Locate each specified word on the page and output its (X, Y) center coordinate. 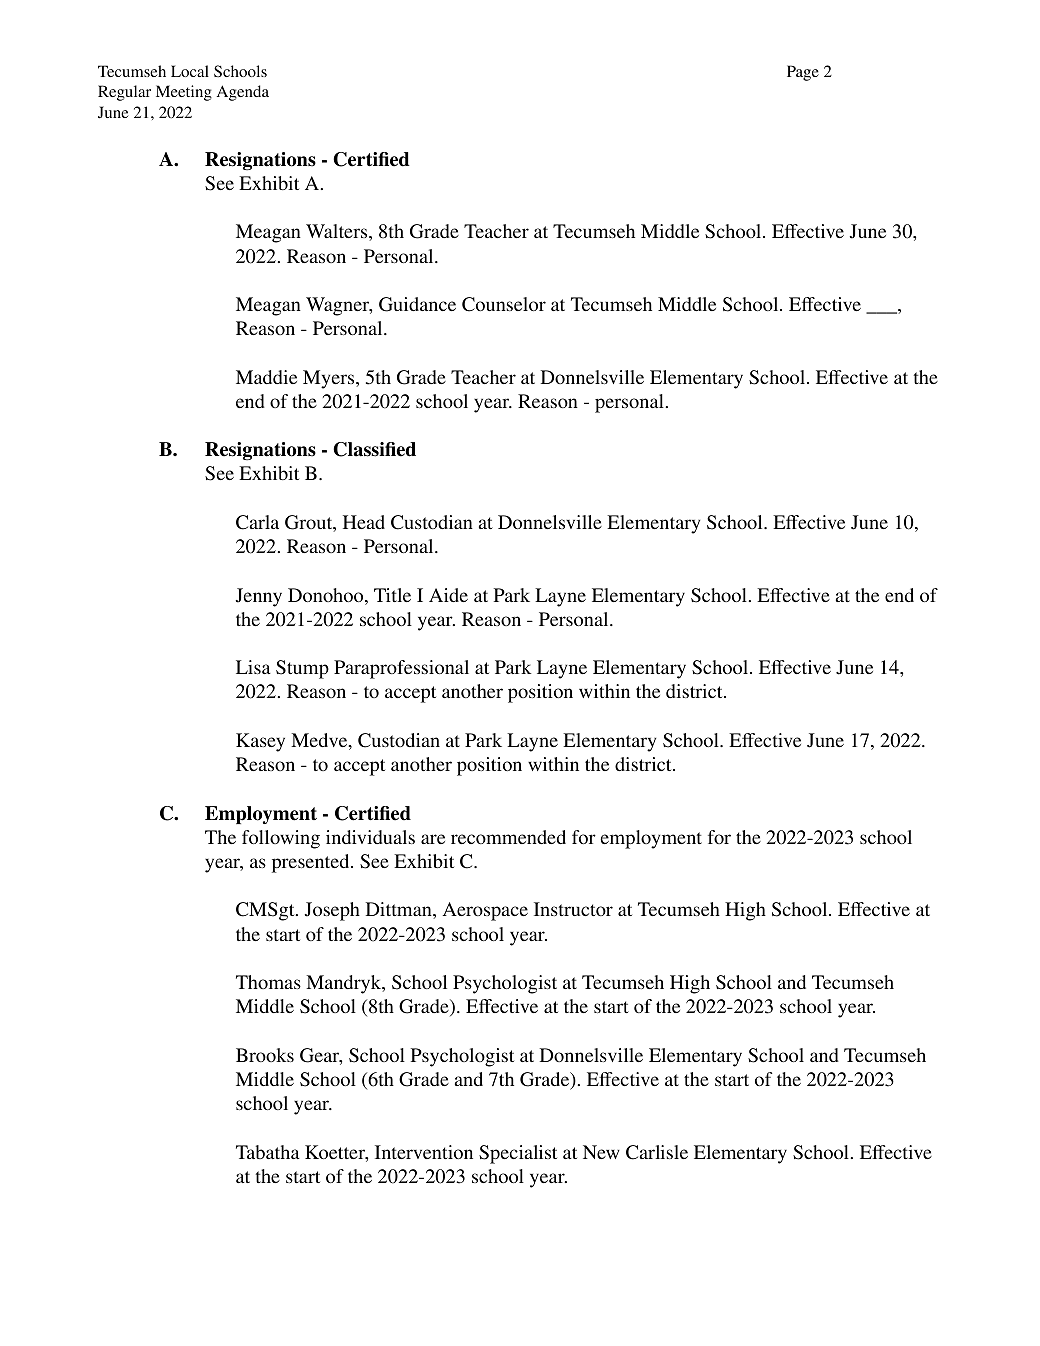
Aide (448, 595)
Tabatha (268, 1152)
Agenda (243, 93)
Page (803, 73)
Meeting (184, 93)
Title (392, 595)
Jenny (258, 597)
